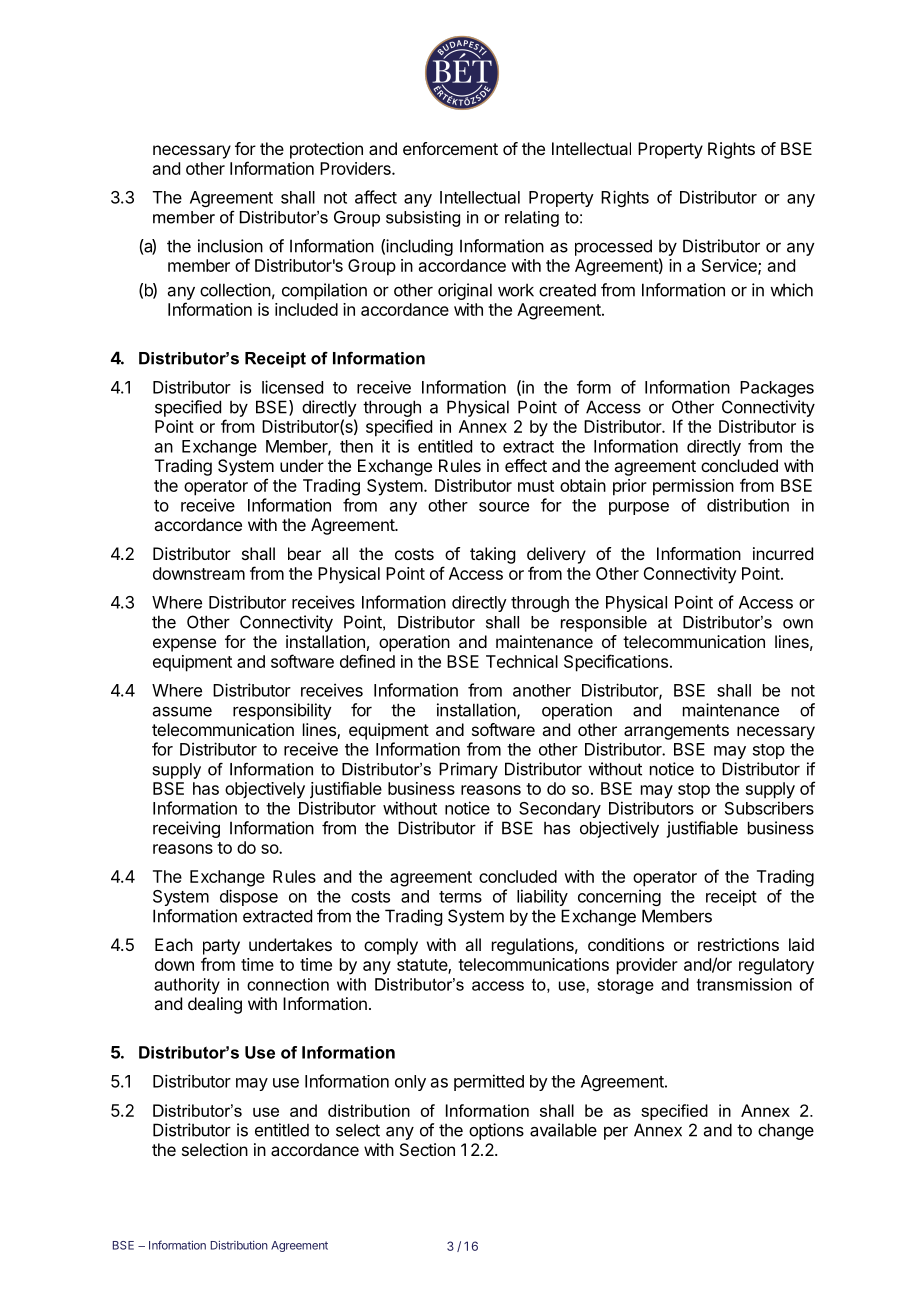 The image size is (924, 1308). What do you see at coordinates (215, 1005) in the document?
I see `dealing` at bounding box center [215, 1005].
